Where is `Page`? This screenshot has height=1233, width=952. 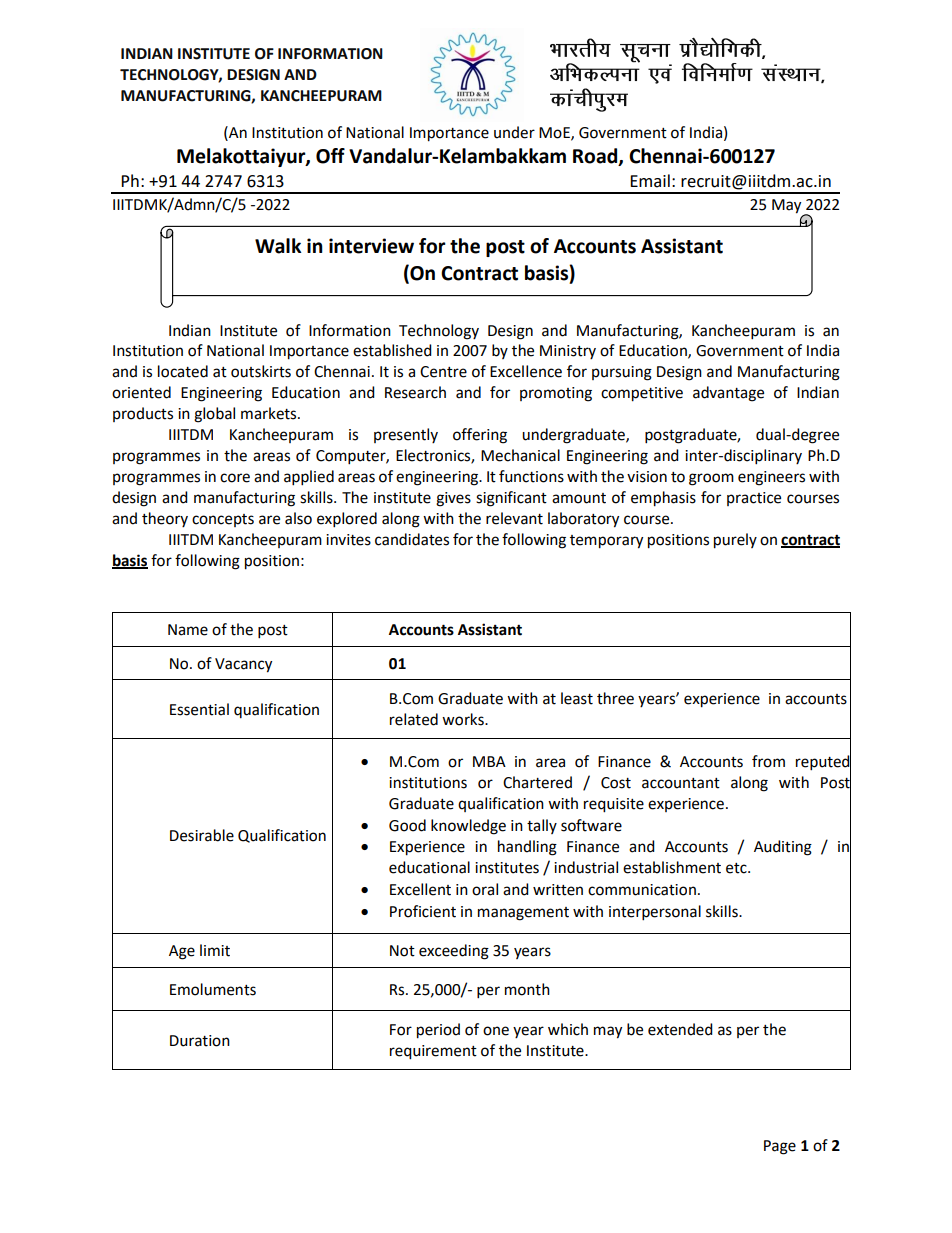 Page is located at coordinates (780, 1147).
